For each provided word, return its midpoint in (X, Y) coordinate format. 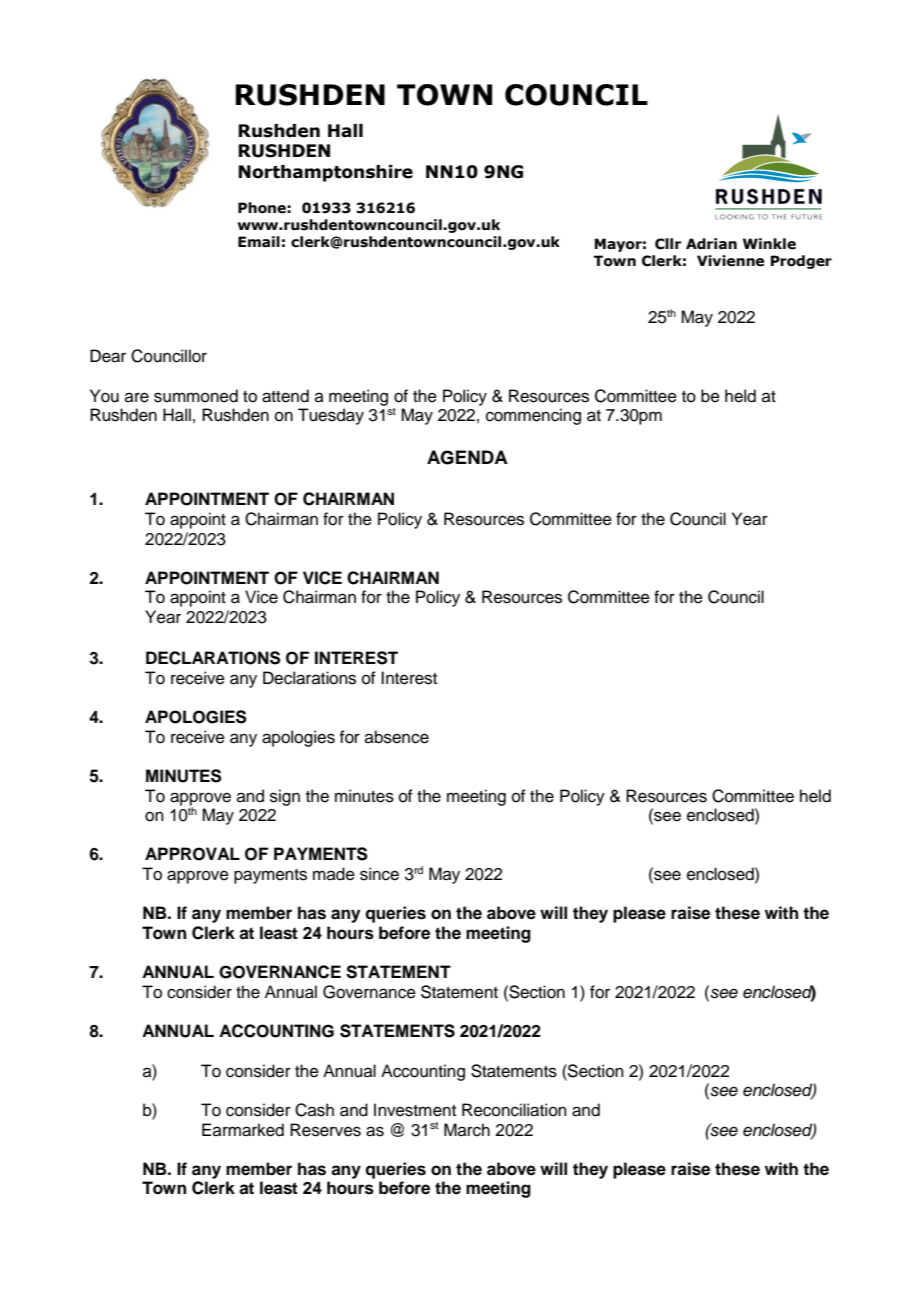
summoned (196, 396)
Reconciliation (514, 1110)
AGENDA (467, 457)
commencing (533, 416)
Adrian (711, 244)
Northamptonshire (325, 173)
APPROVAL (192, 854)
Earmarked (243, 1130)
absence (397, 737)
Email (259, 242)
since (379, 874)
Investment (415, 1110)
